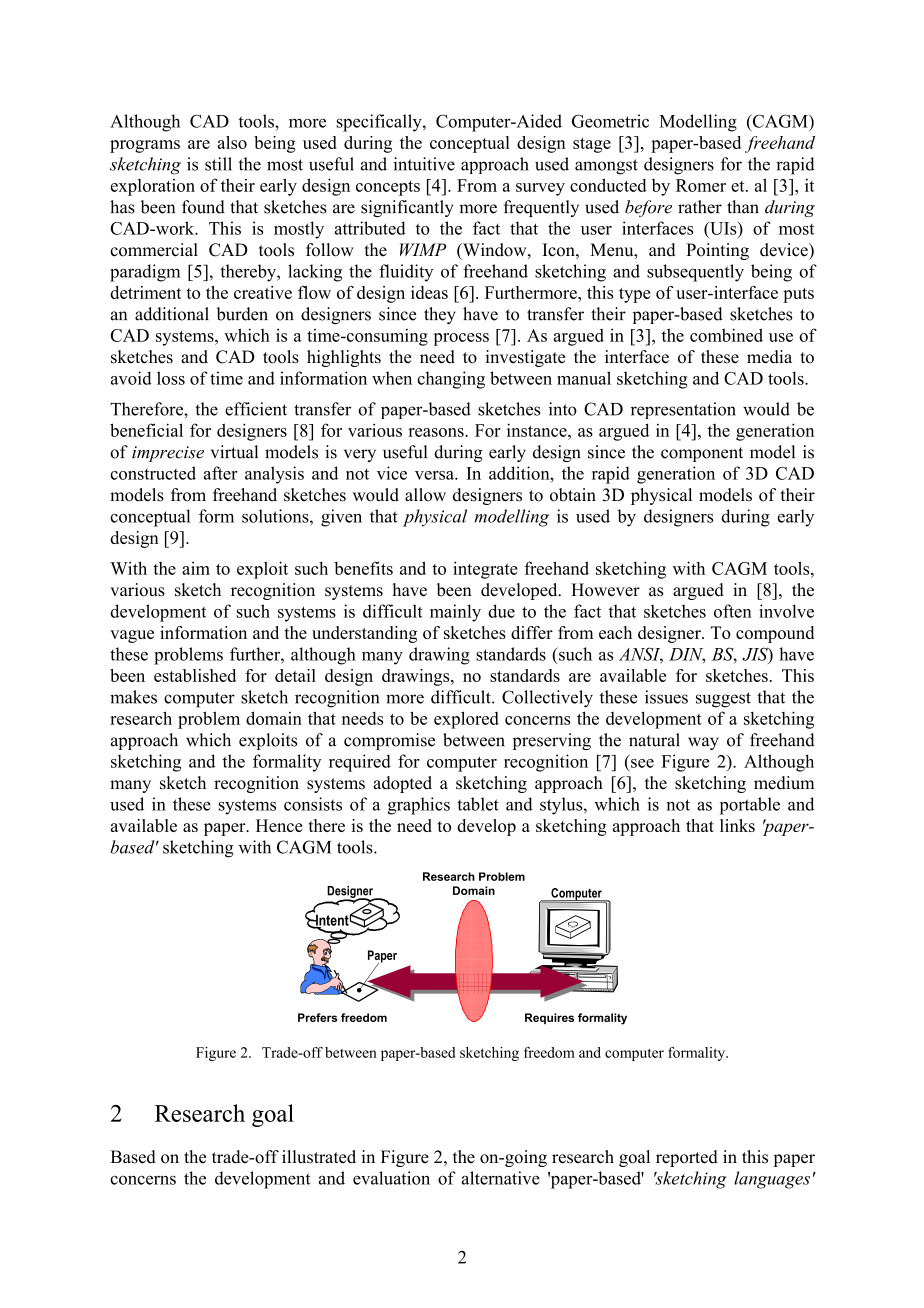  Describe the element at coordinates (701, 185) in the page. I see `Romer` at that location.
